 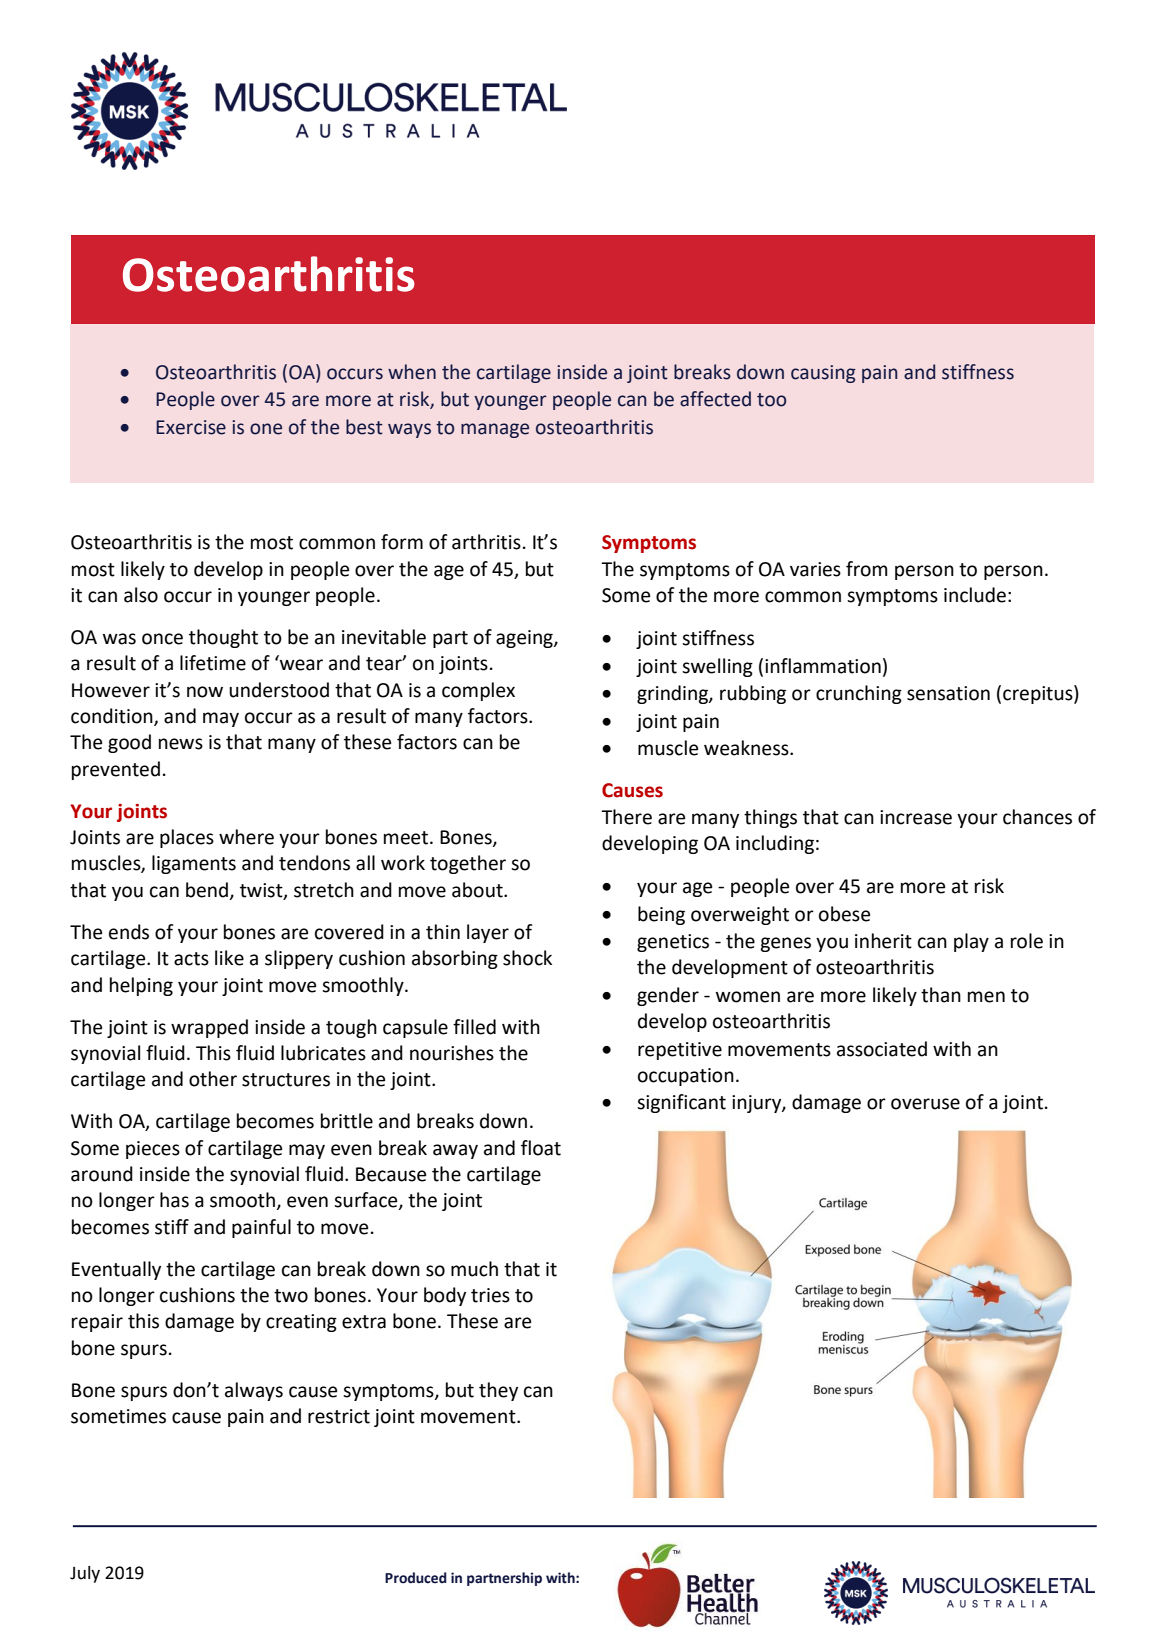 What do you see at coordinates (495, 430) in the screenshot?
I see `manage` at bounding box center [495, 430].
